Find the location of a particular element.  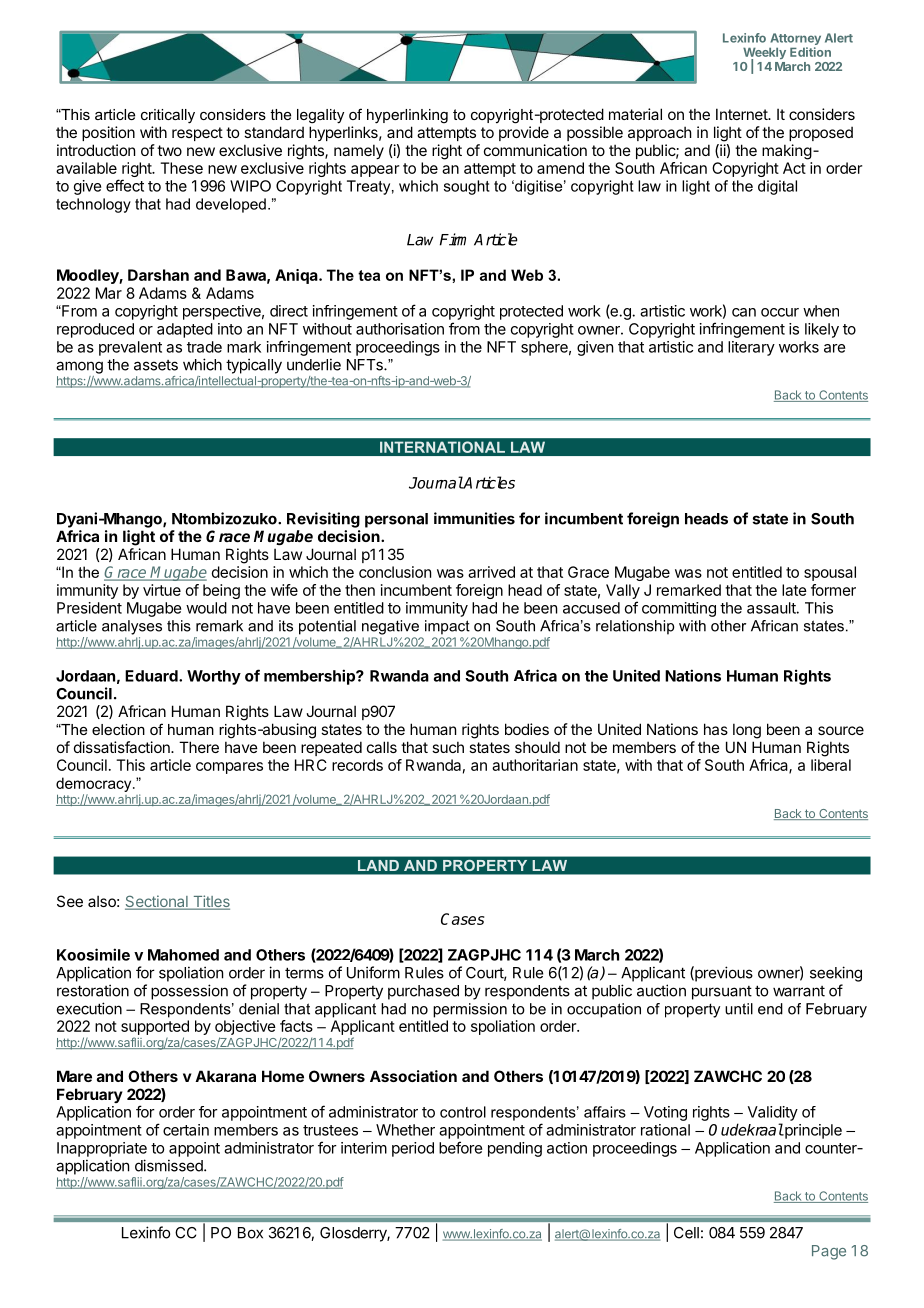

literary is located at coordinates (751, 348).
